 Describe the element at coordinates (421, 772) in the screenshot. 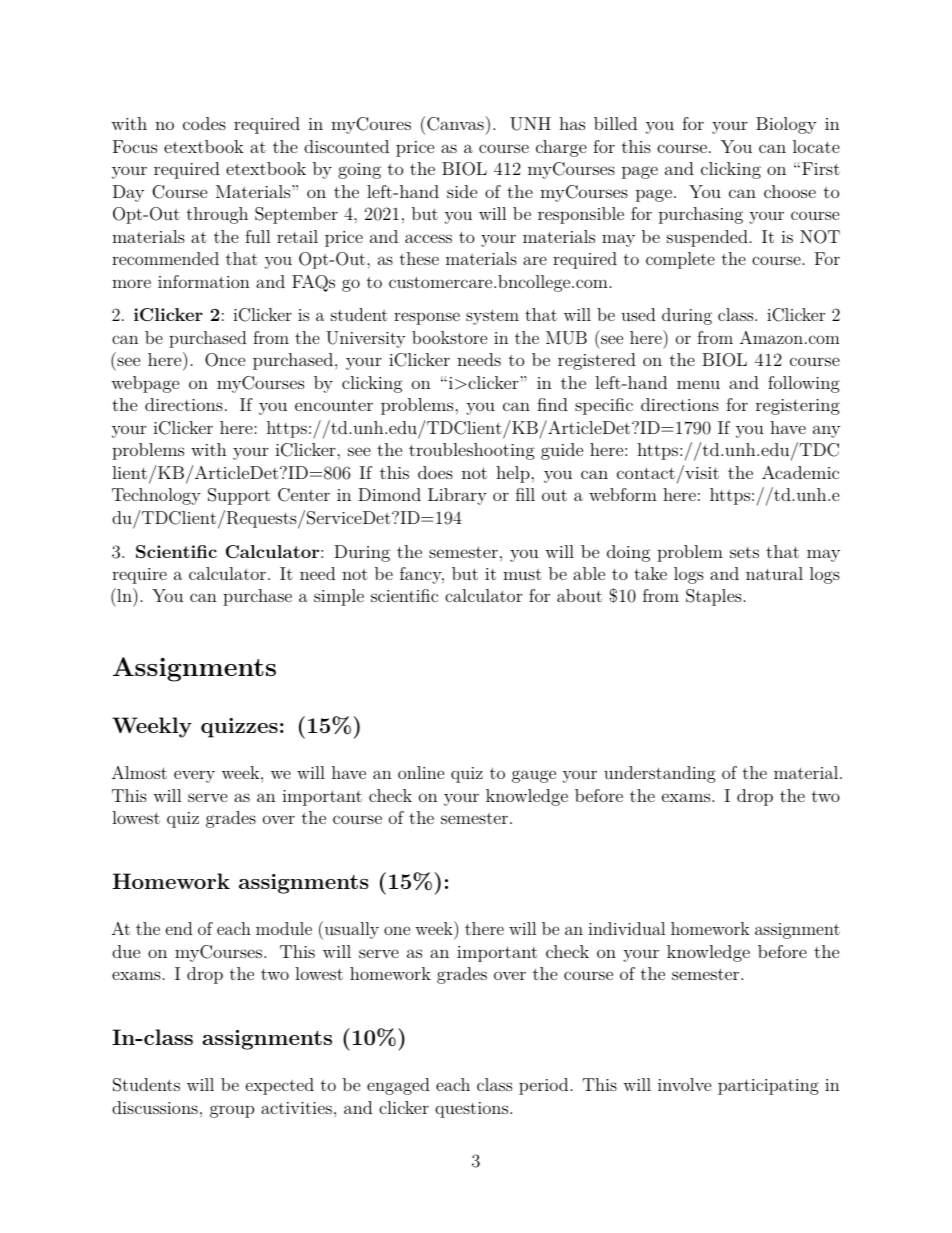

I see `online` at that location.
